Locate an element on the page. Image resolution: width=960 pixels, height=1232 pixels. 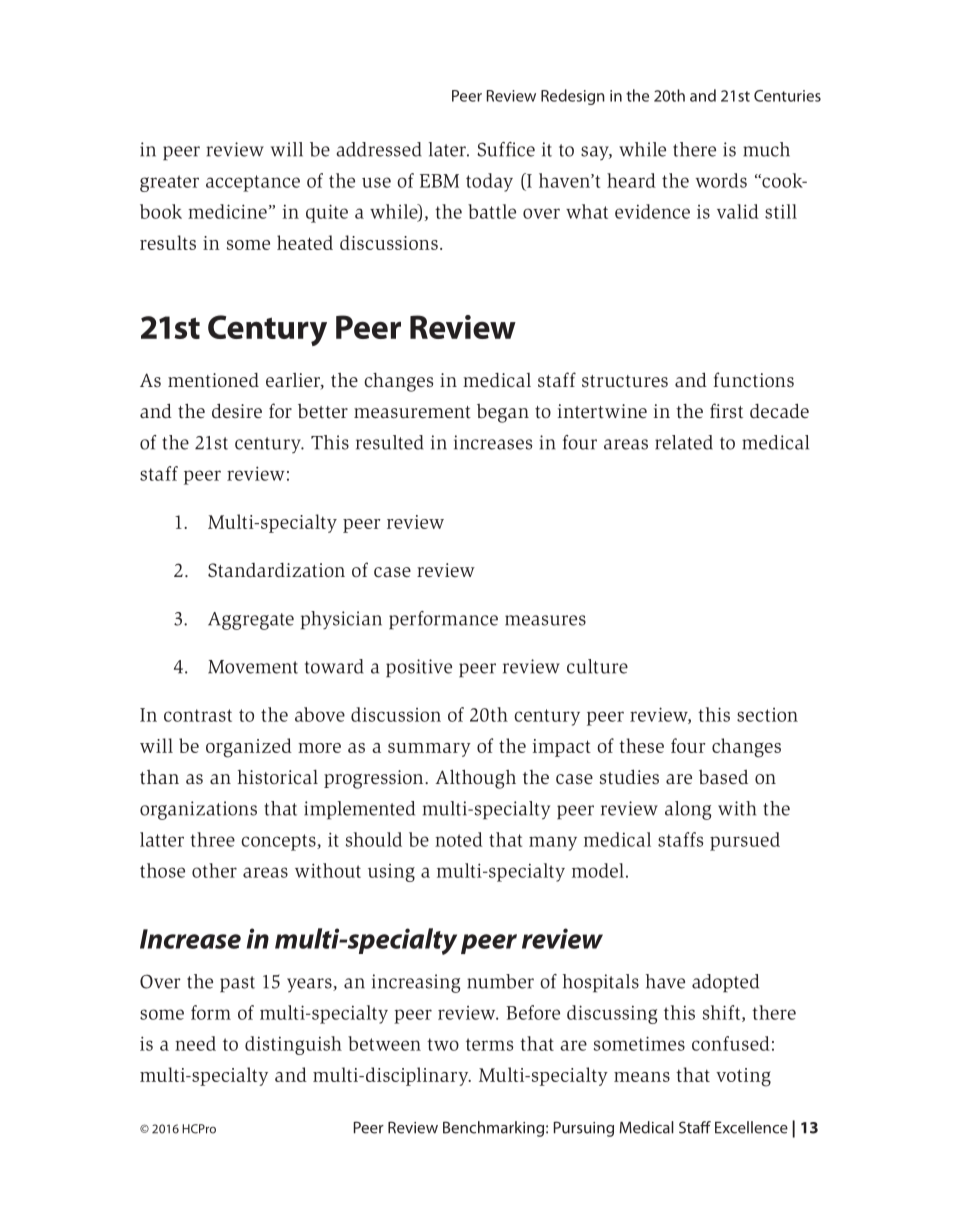
later is located at coordinates (448, 149).
